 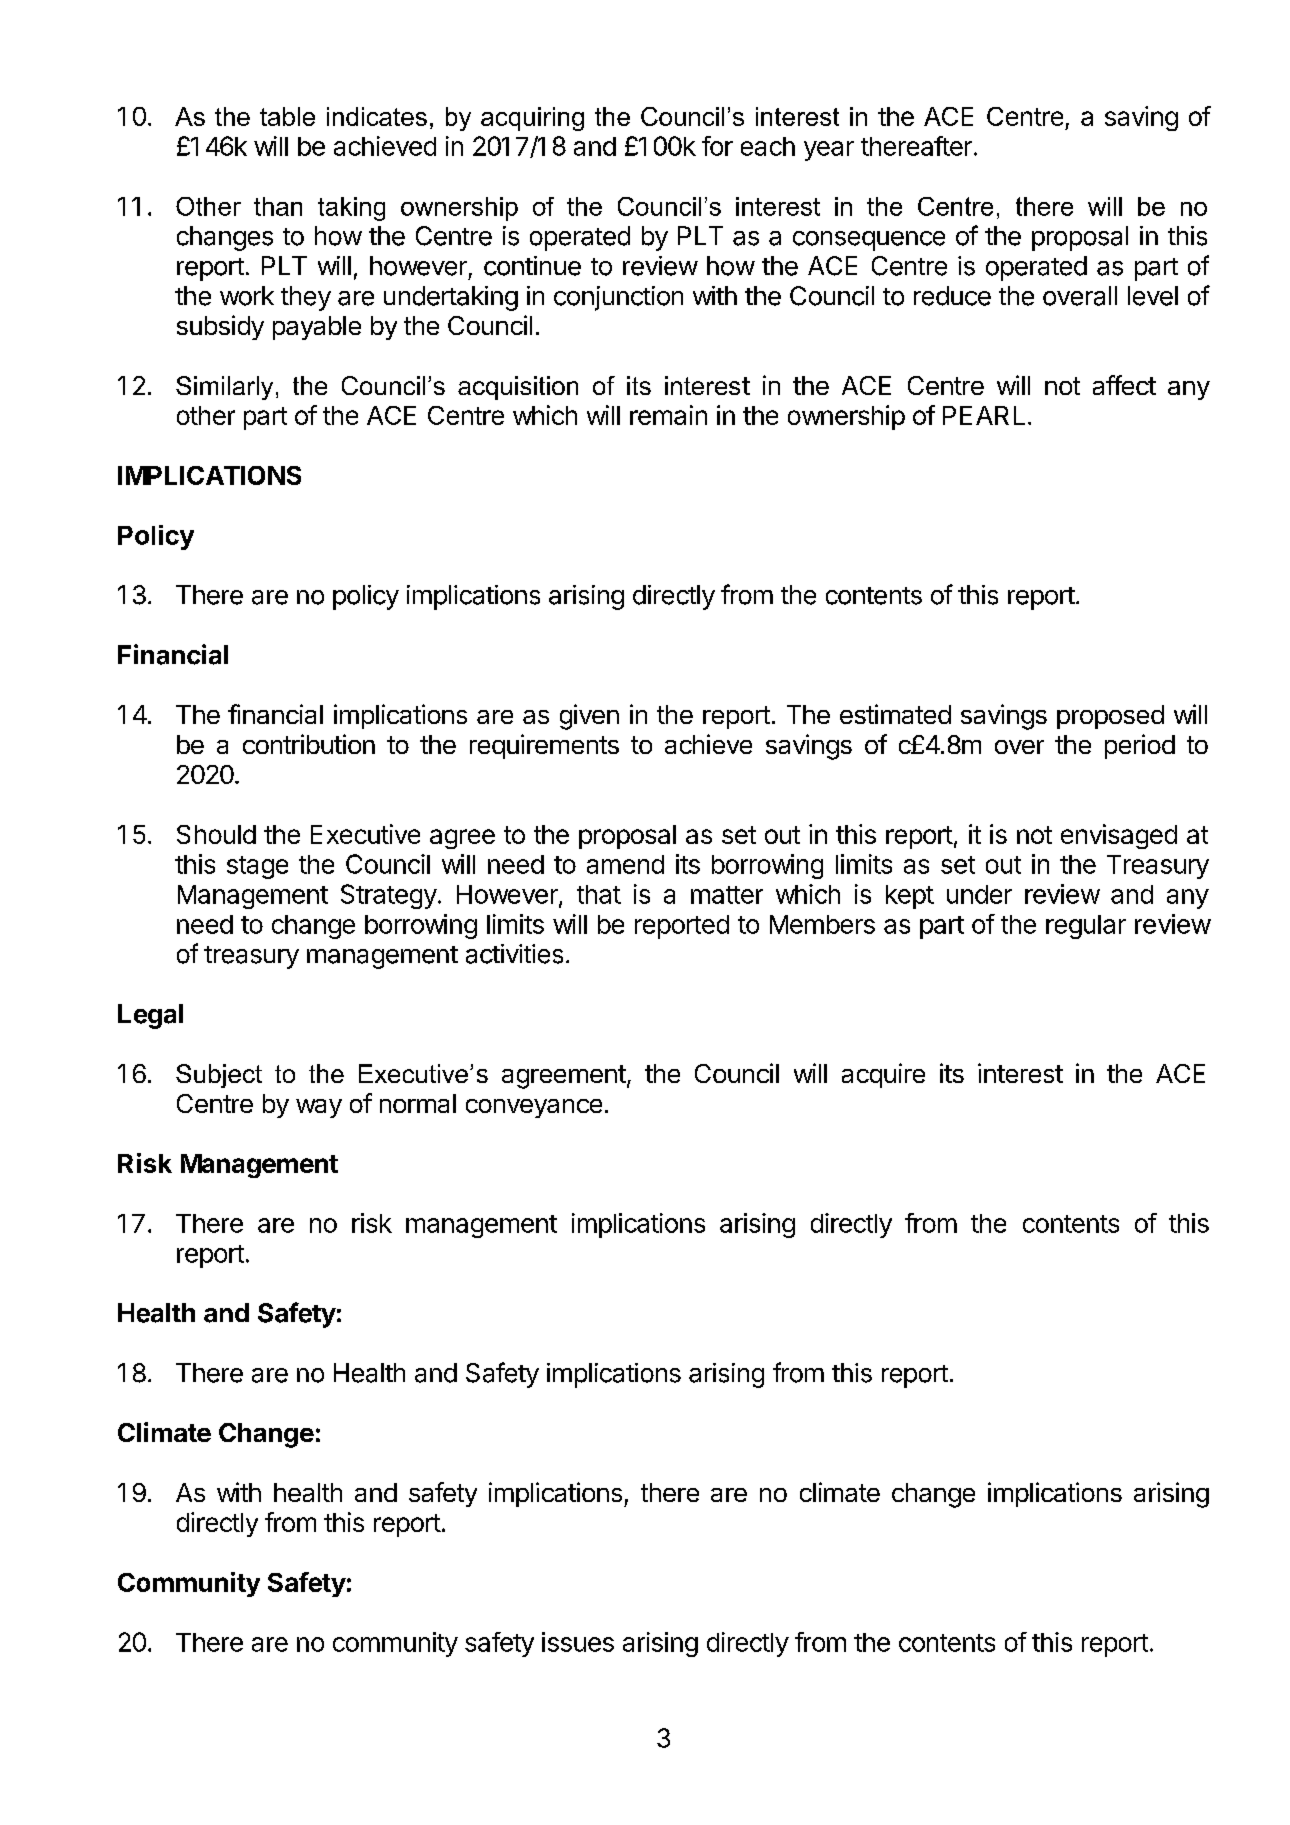 I want to click on regular, so click(x=1086, y=927).
